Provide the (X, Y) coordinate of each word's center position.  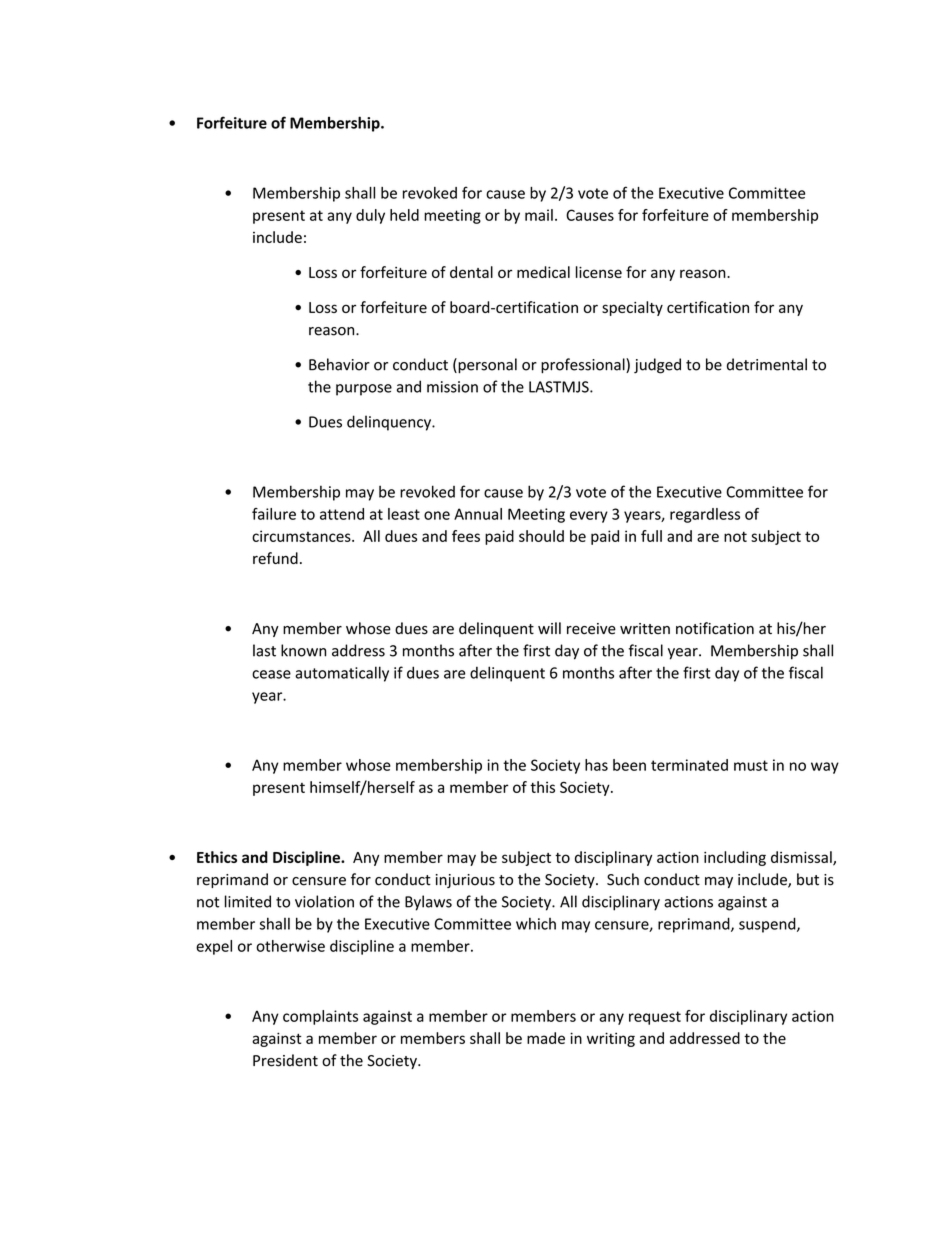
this (542, 787)
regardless (705, 515)
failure (274, 514)
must (751, 765)
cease (271, 674)
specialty (632, 308)
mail (539, 215)
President (285, 1060)
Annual (478, 514)
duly (370, 216)
